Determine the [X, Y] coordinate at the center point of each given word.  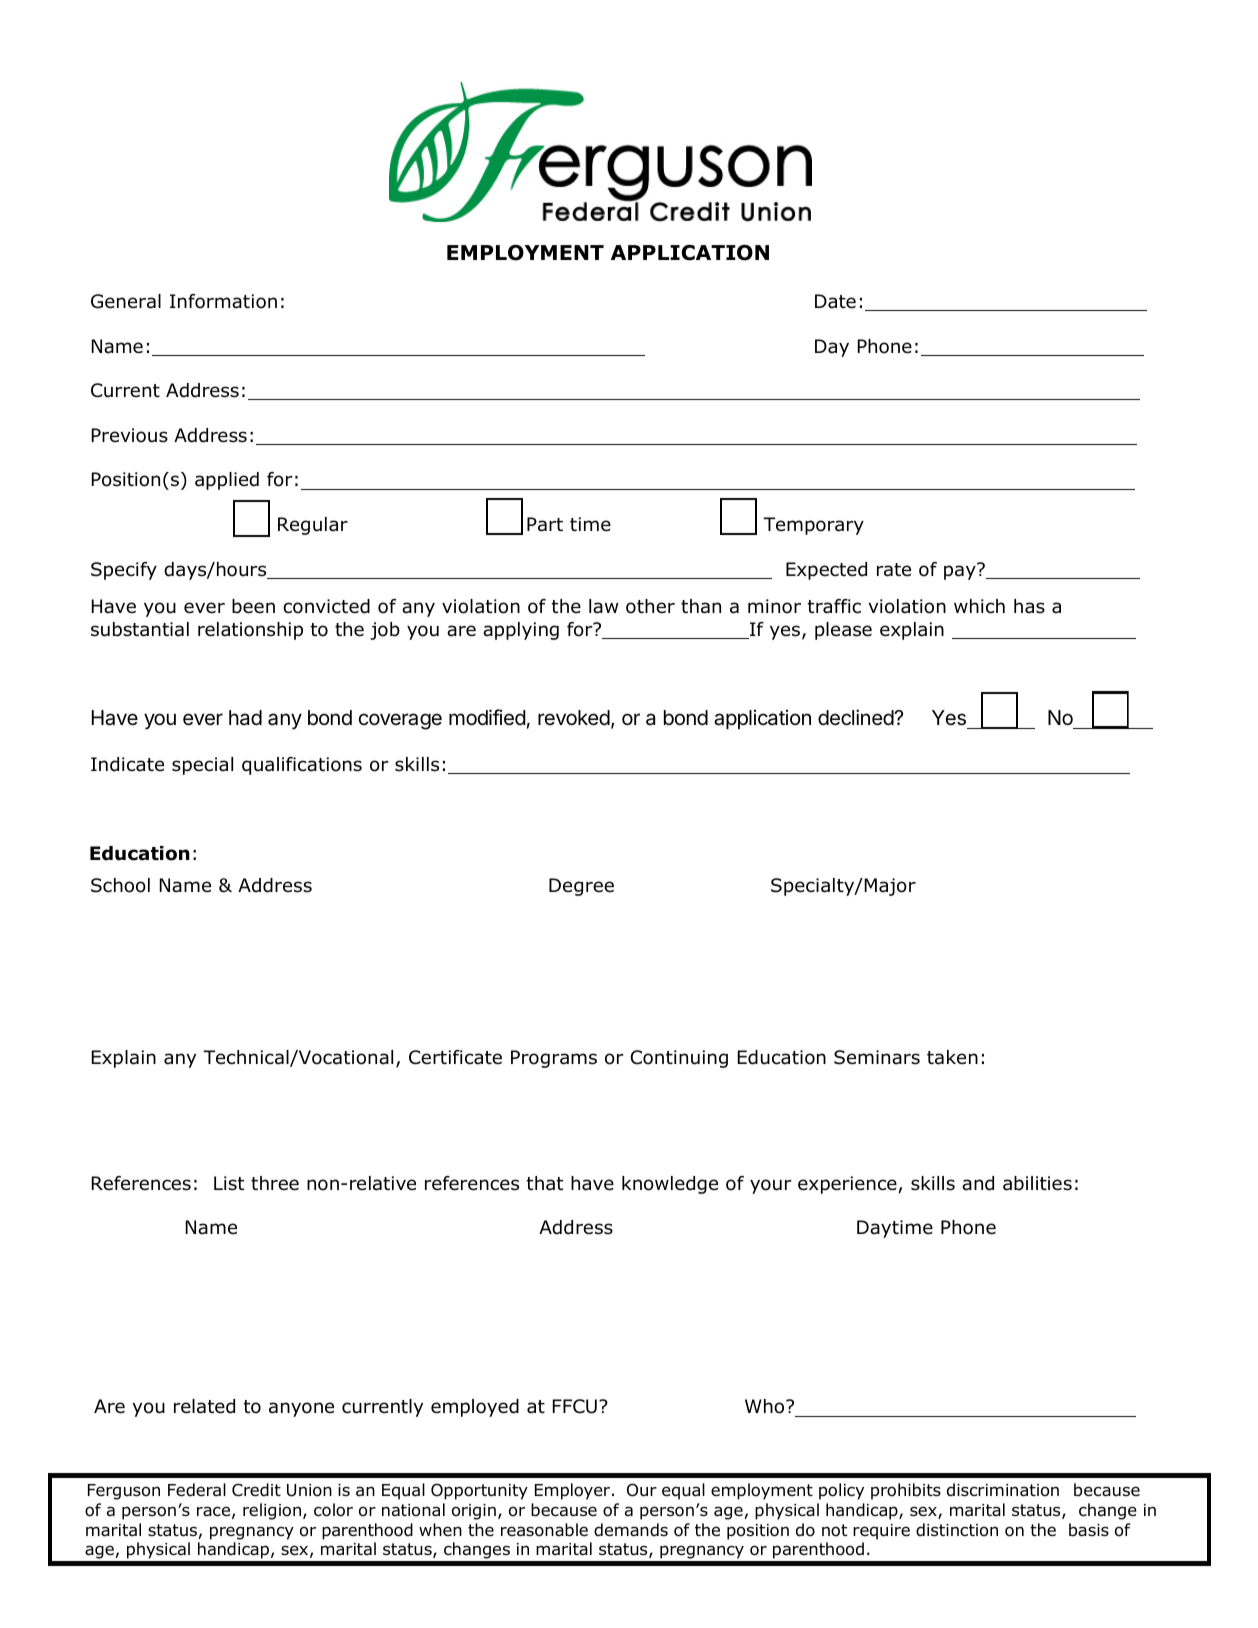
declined [856, 717]
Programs [554, 1059]
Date [835, 301]
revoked [574, 718]
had [245, 717]
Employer [574, 1491]
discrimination [1003, 1490]
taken [952, 1057]
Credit [256, 1490]
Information [223, 301]
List [229, 1183]
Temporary [813, 526]
